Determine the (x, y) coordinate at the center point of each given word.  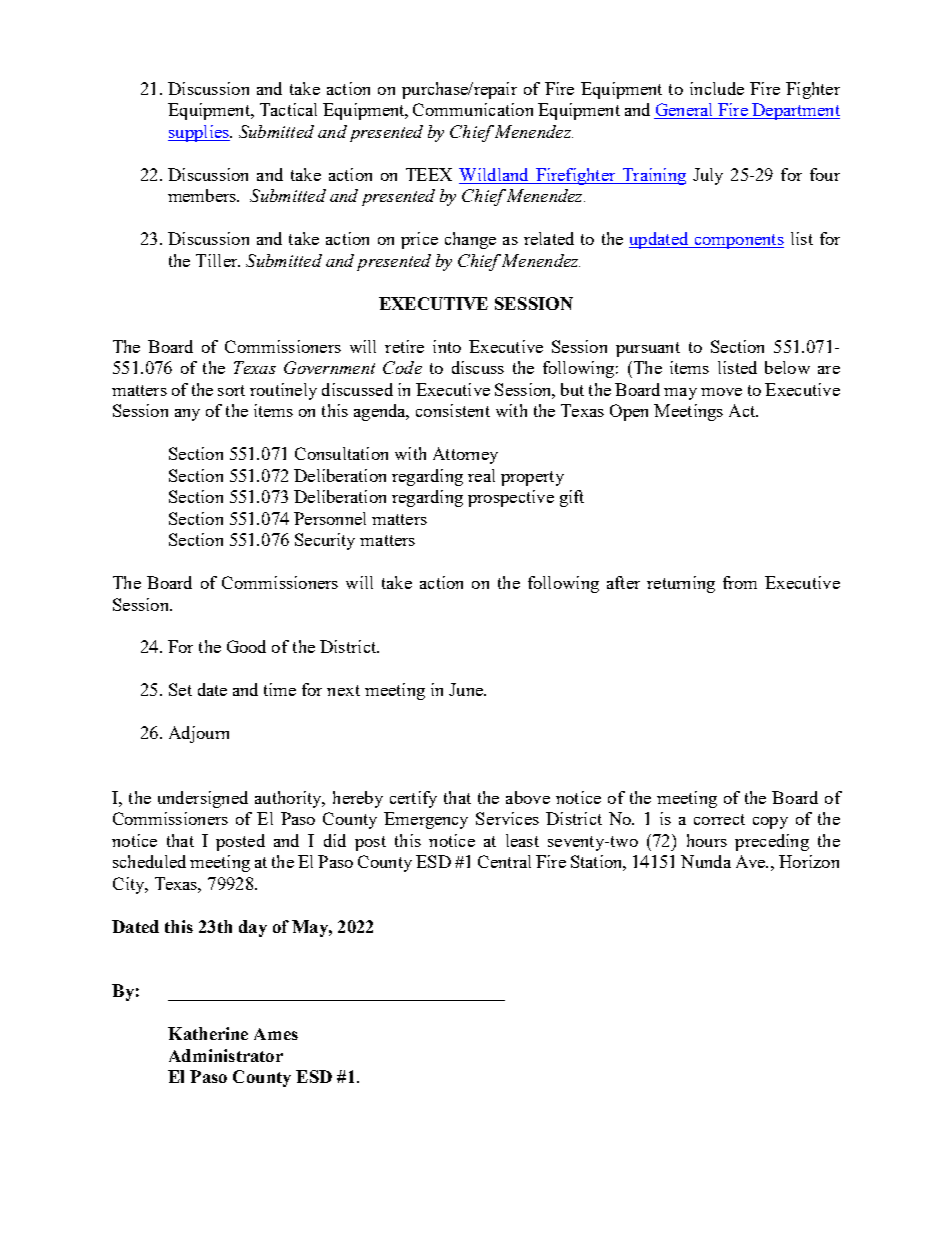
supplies (199, 133)
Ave (752, 861)
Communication (473, 109)
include (717, 88)
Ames (276, 1034)
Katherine (208, 1033)
